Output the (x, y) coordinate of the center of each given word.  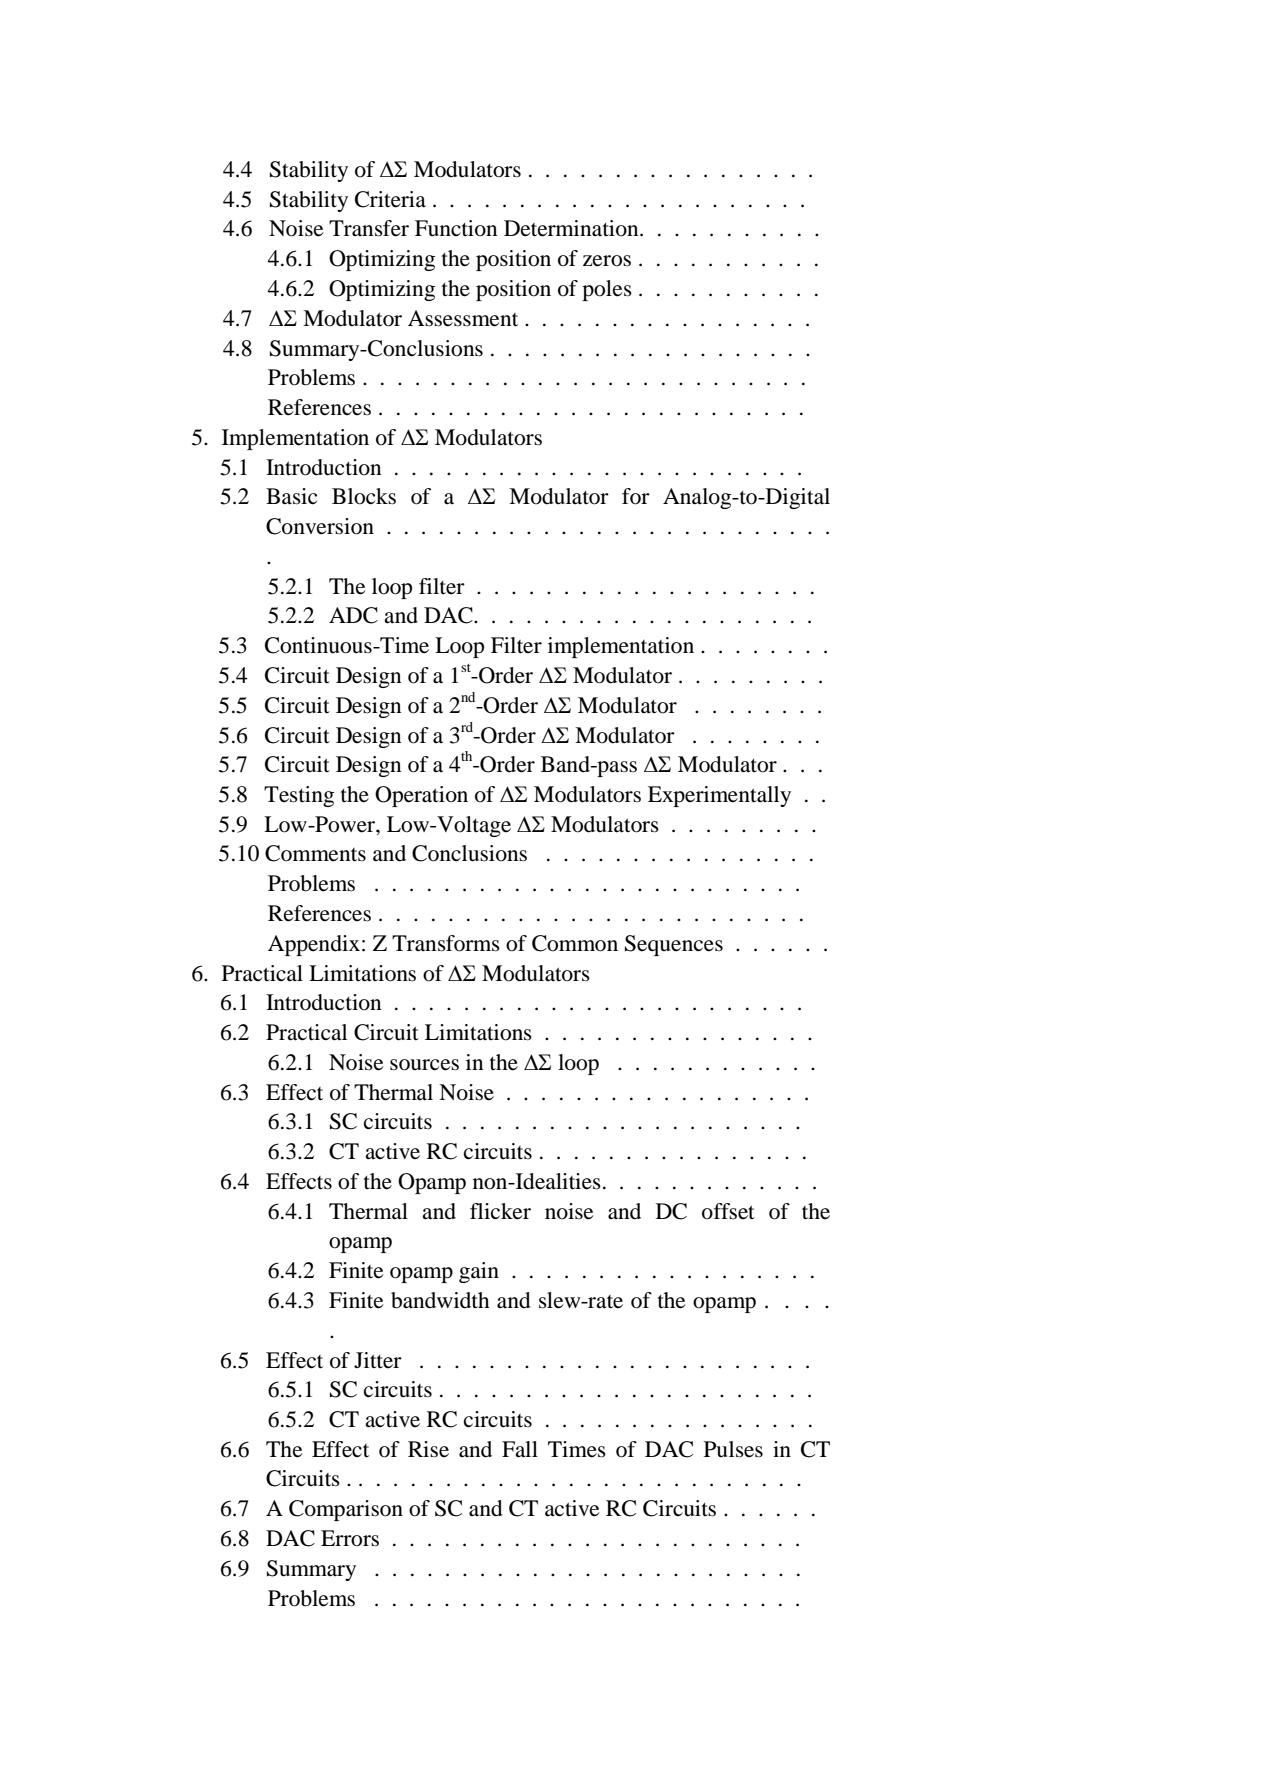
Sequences (674, 945)
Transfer (369, 228)
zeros (607, 261)
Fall (520, 1449)
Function (456, 228)
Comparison (346, 1510)
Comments (315, 853)
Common (575, 943)
